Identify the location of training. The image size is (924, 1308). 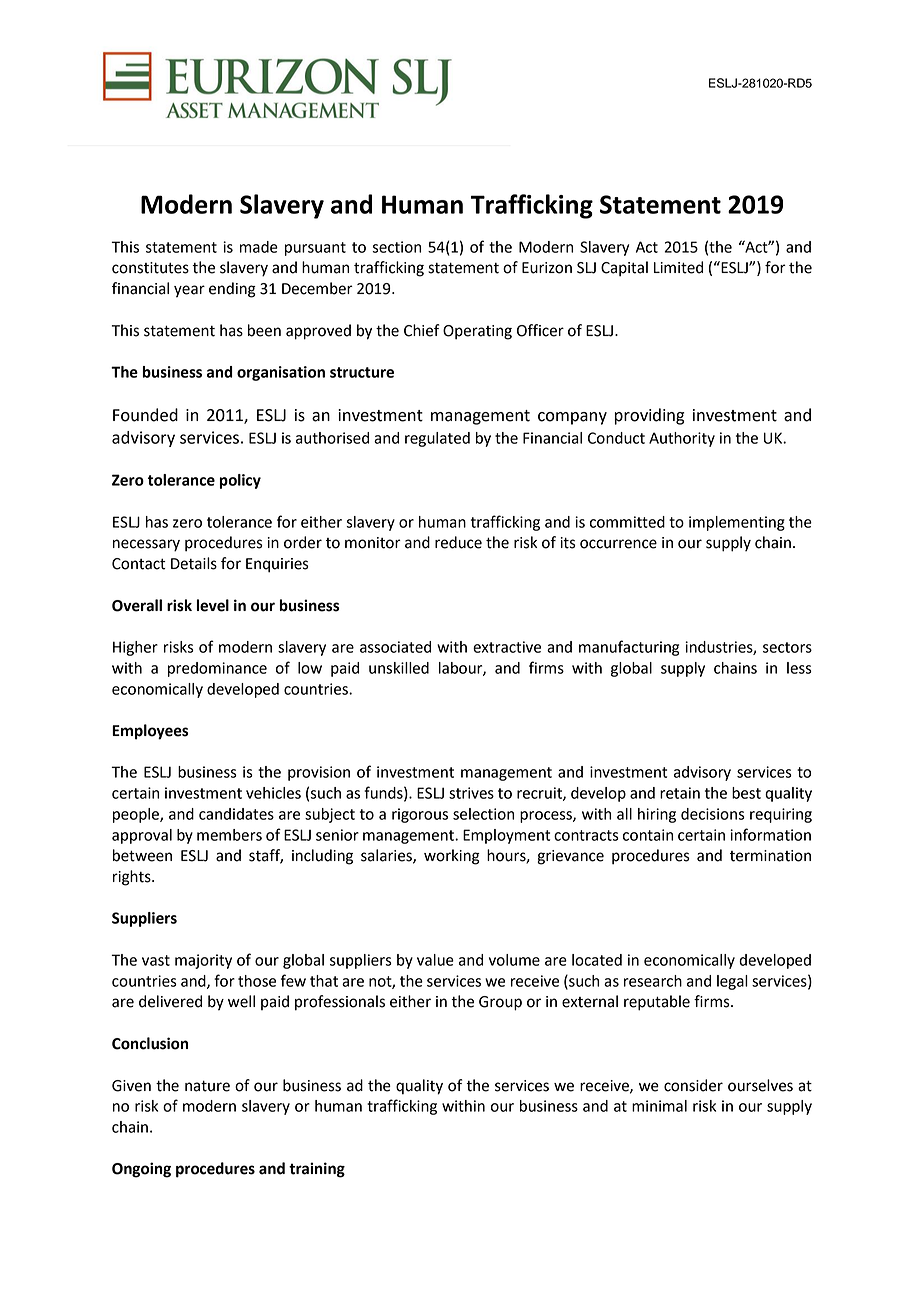
(317, 1170).
